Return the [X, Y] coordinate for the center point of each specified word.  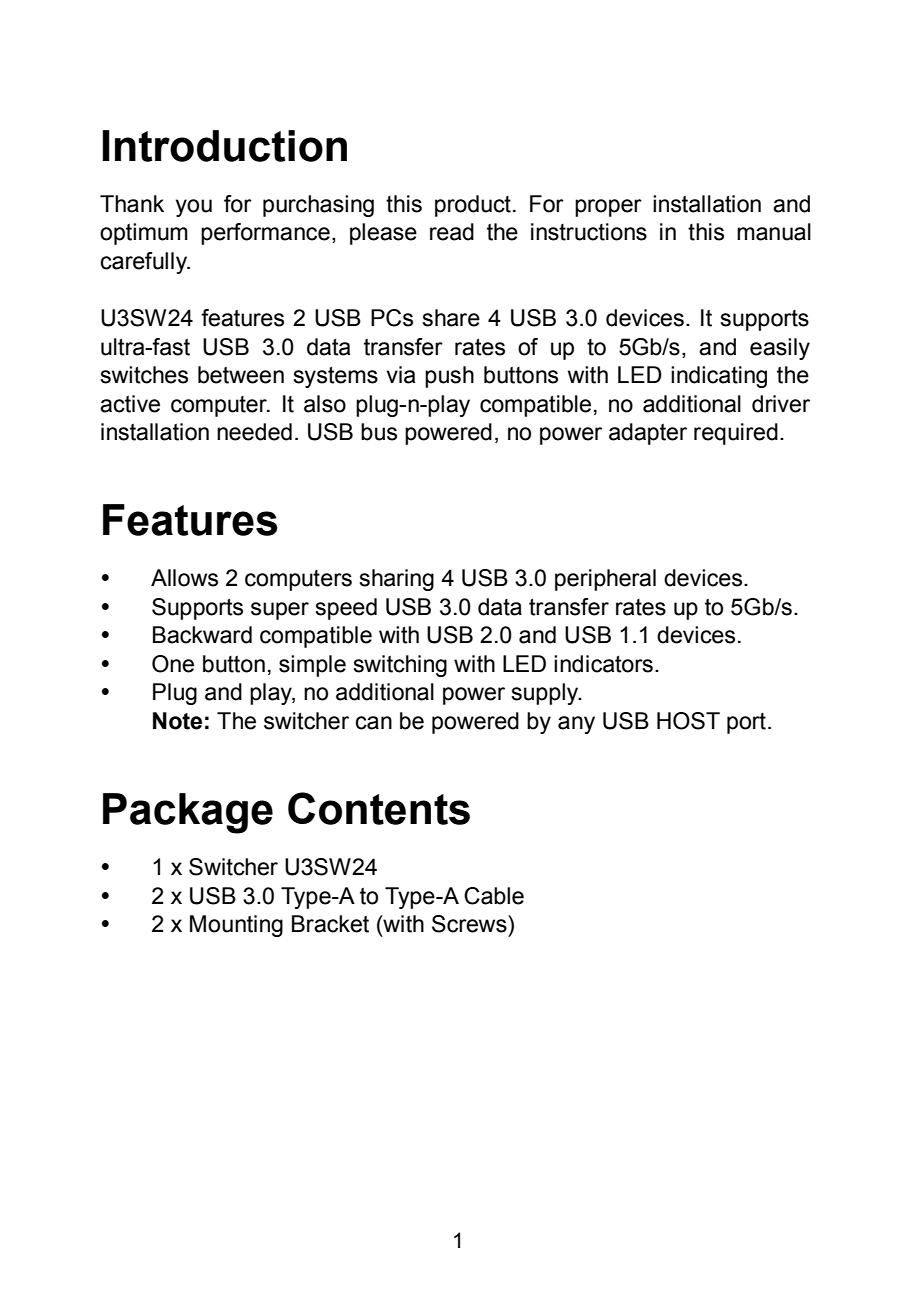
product [473, 206]
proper [608, 208]
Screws [470, 924]
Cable [494, 896]
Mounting [236, 926]
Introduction [224, 146]
